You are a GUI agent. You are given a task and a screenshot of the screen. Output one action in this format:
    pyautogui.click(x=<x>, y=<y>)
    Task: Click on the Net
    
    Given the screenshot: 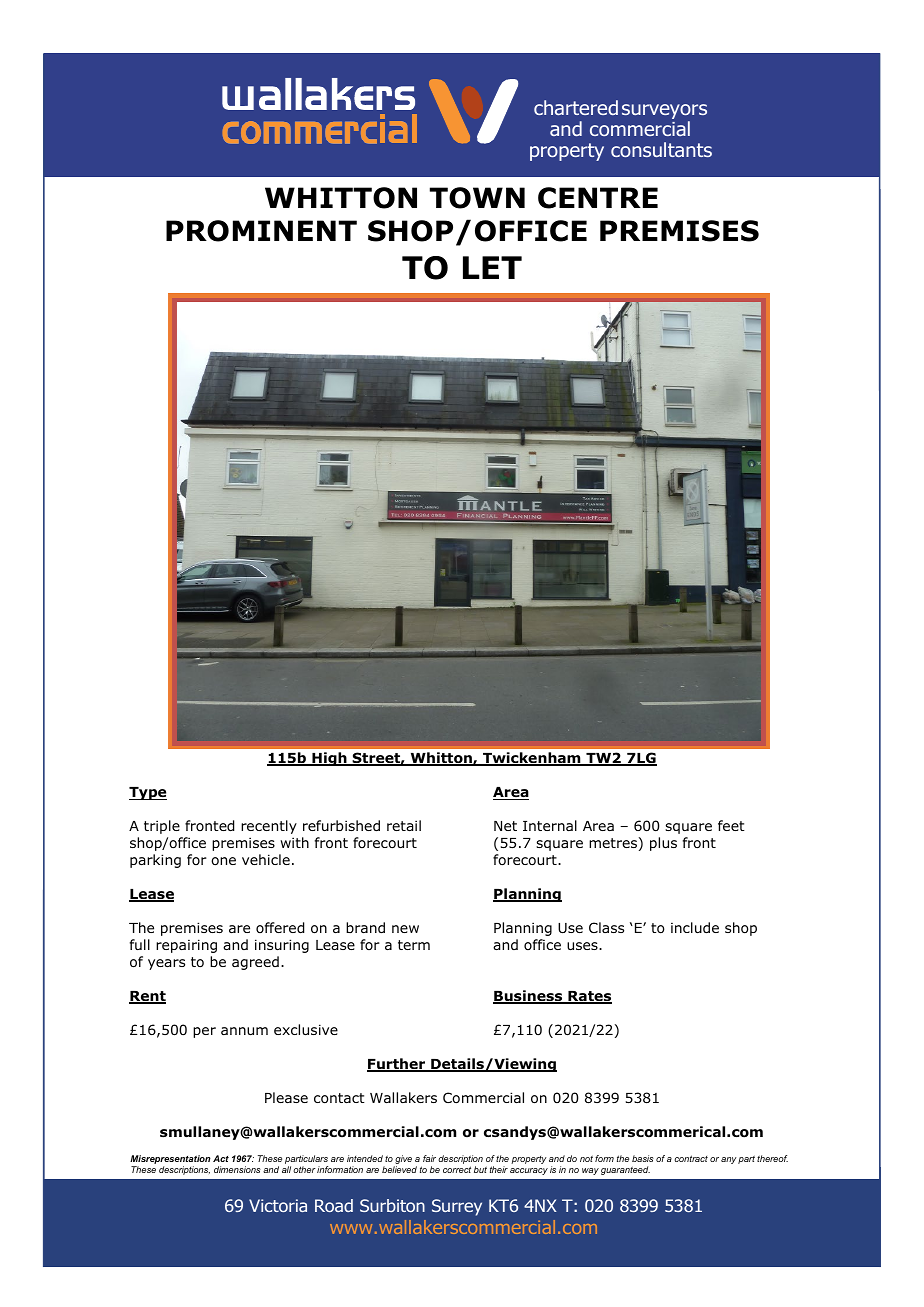 What is the action you would take?
    pyautogui.click(x=505, y=826)
